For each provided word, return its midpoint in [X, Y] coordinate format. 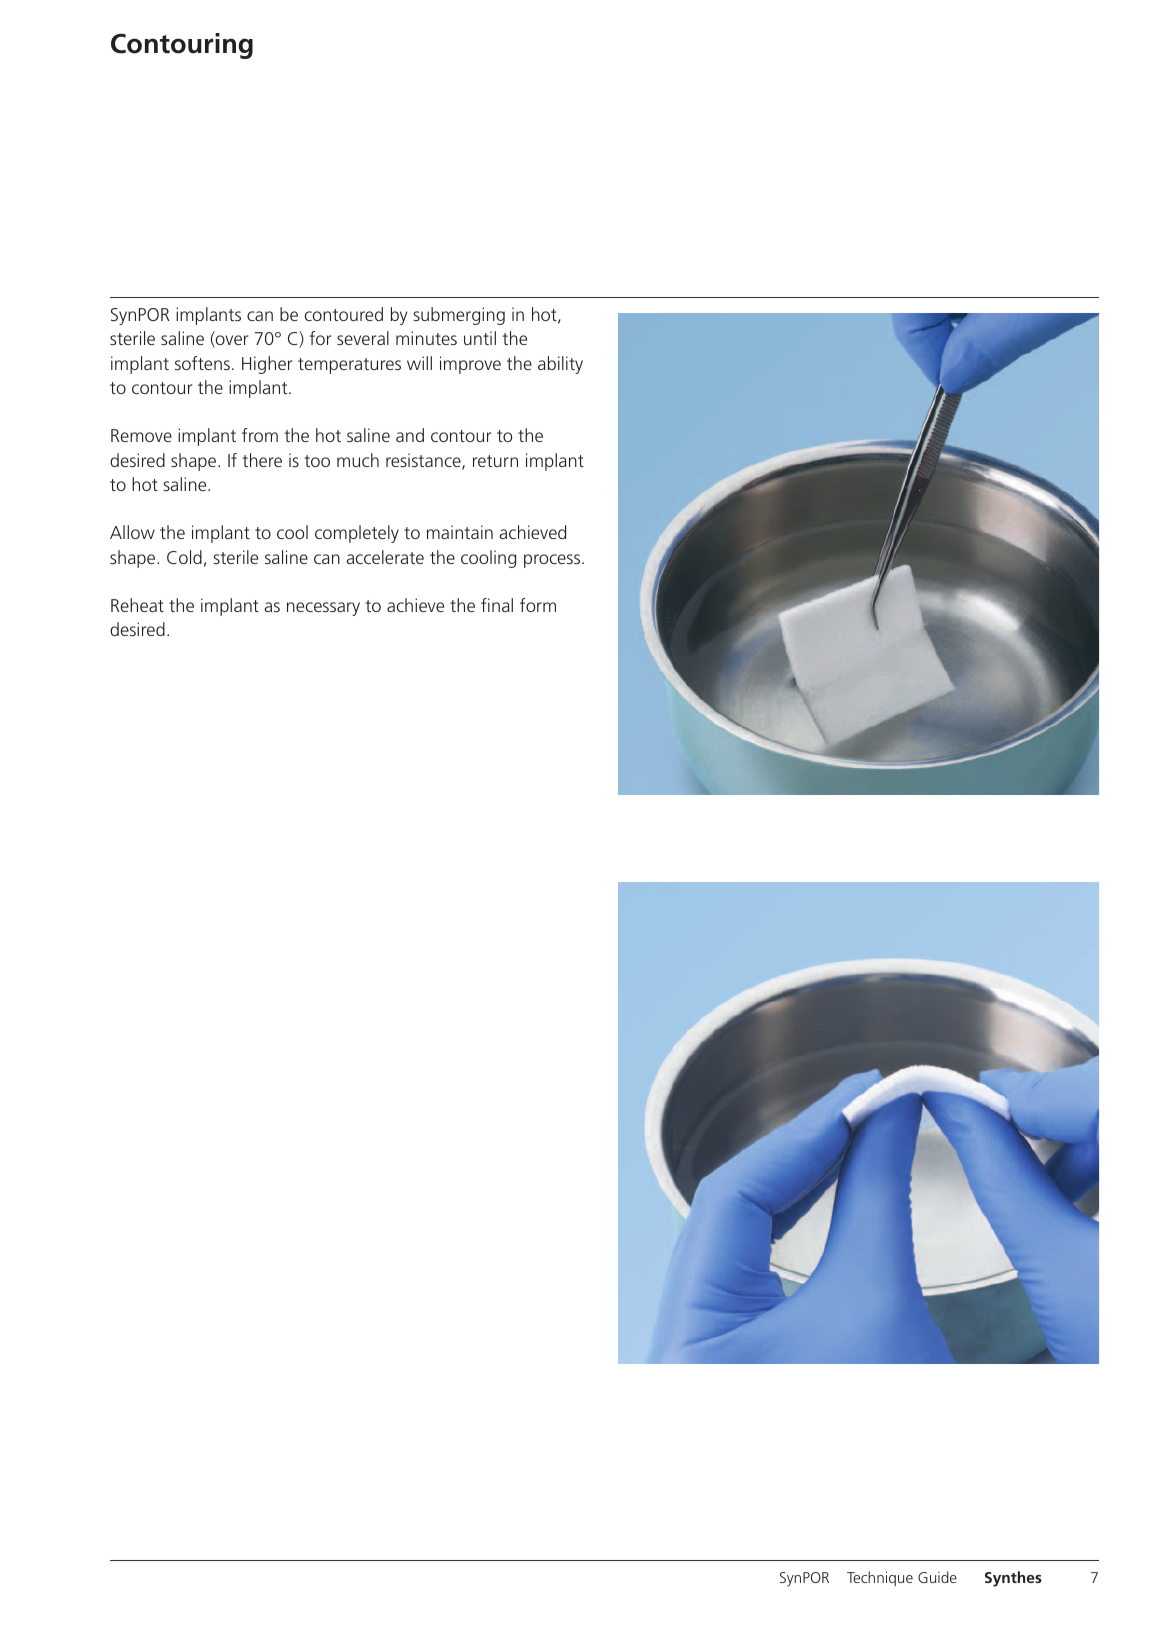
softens [202, 363]
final [497, 605]
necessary [323, 609]
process [553, 561]
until [480, 338]
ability [560, 365]
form [538, 605]
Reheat [137, 605]
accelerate [385, 557]
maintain [460, 532]
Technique [880, 1578]
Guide [937, 1577]
